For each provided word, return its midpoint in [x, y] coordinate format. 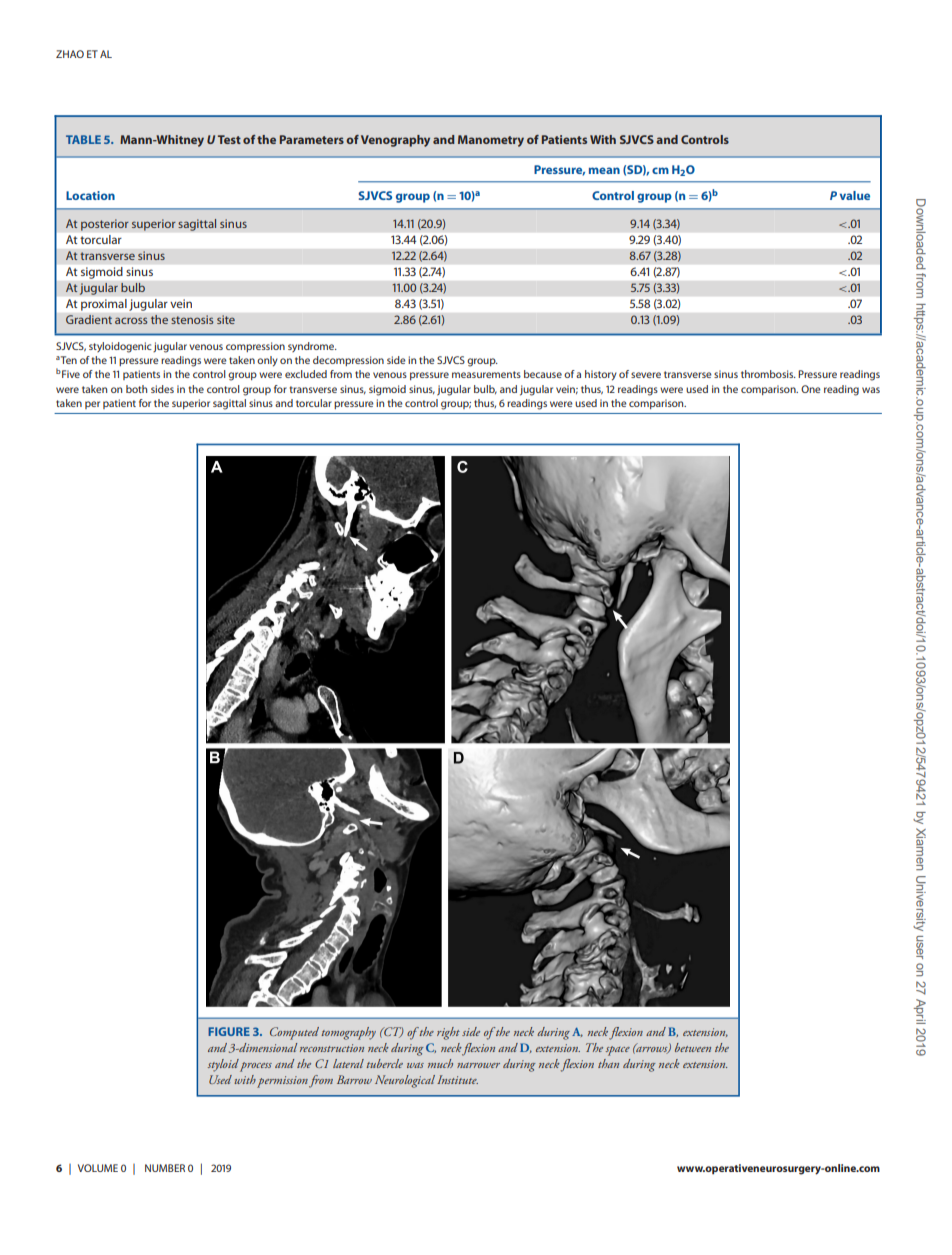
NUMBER [165, 1168]
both [136, 389]
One [811, 389]
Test [229, 139]
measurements [486, 374]
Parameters [312, 139]
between [693, 1047]
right [448, 1033]
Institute [457, 1079]
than [608, 1063]
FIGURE [229, 1031]
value [855, 195]
